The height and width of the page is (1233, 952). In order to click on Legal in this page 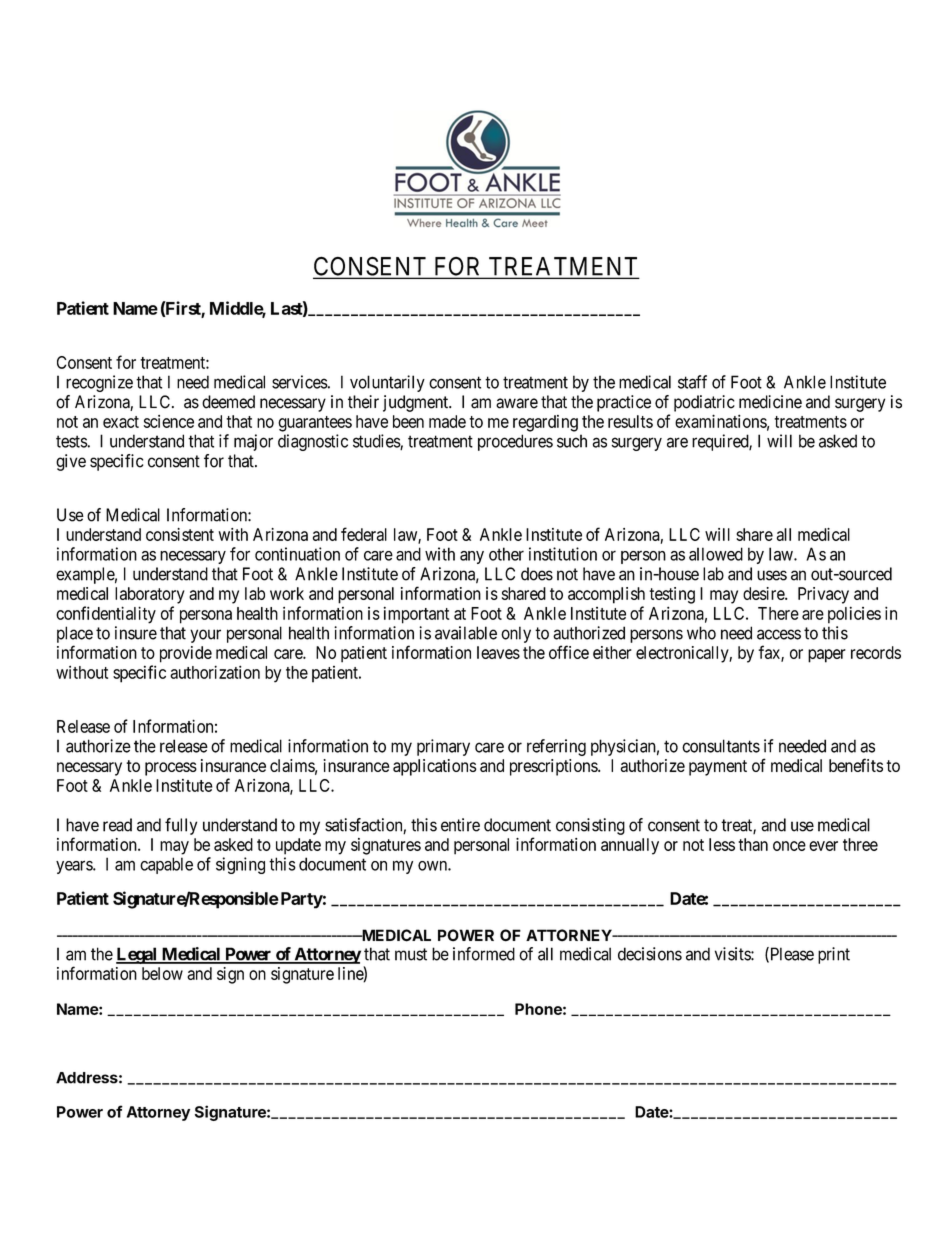, I will do `click(137, 955)`.
